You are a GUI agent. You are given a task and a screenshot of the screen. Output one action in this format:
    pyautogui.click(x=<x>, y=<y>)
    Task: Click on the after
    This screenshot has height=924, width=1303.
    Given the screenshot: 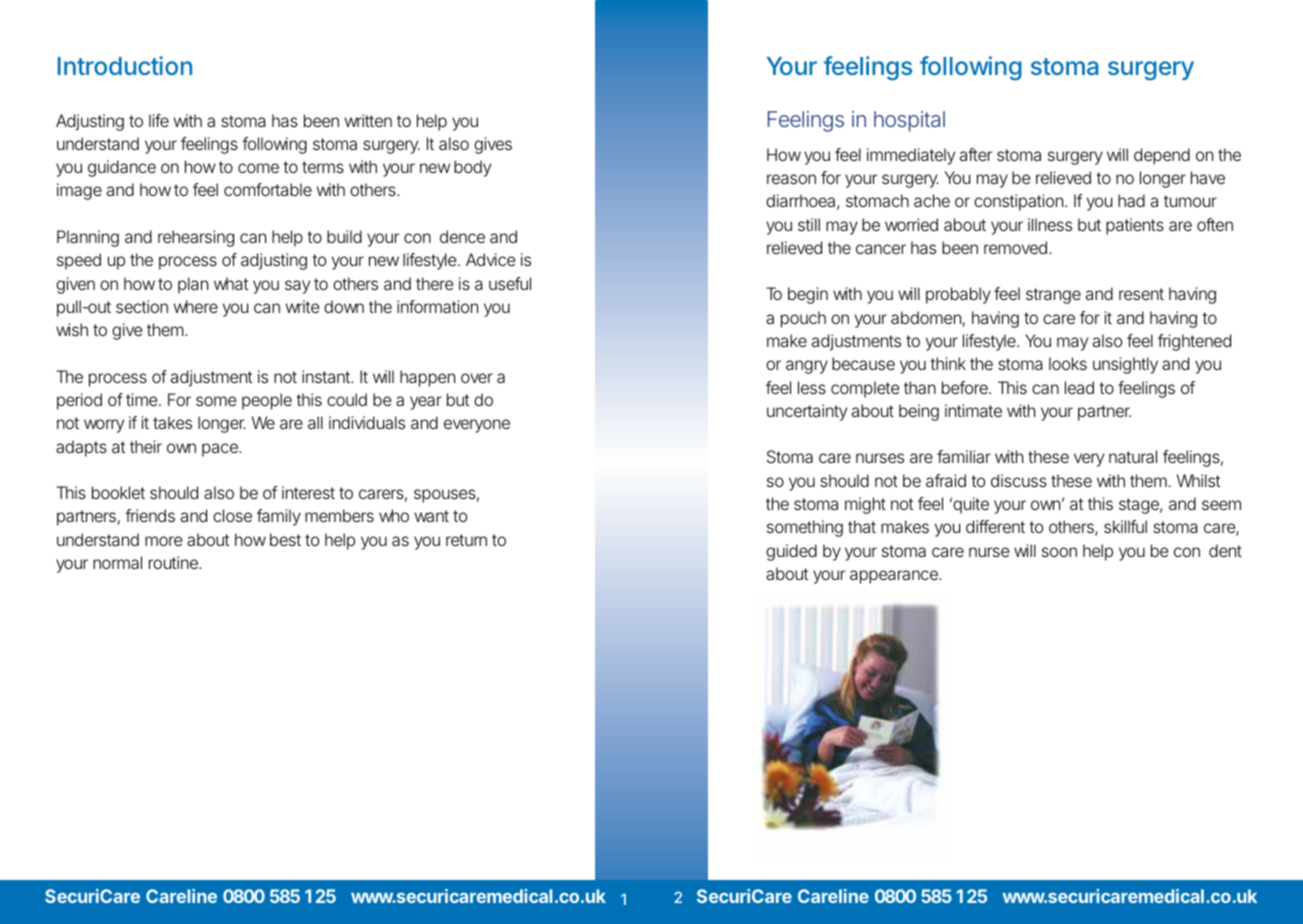 What is the action you would take?
    pyautogui.click(x=976, y=154)
